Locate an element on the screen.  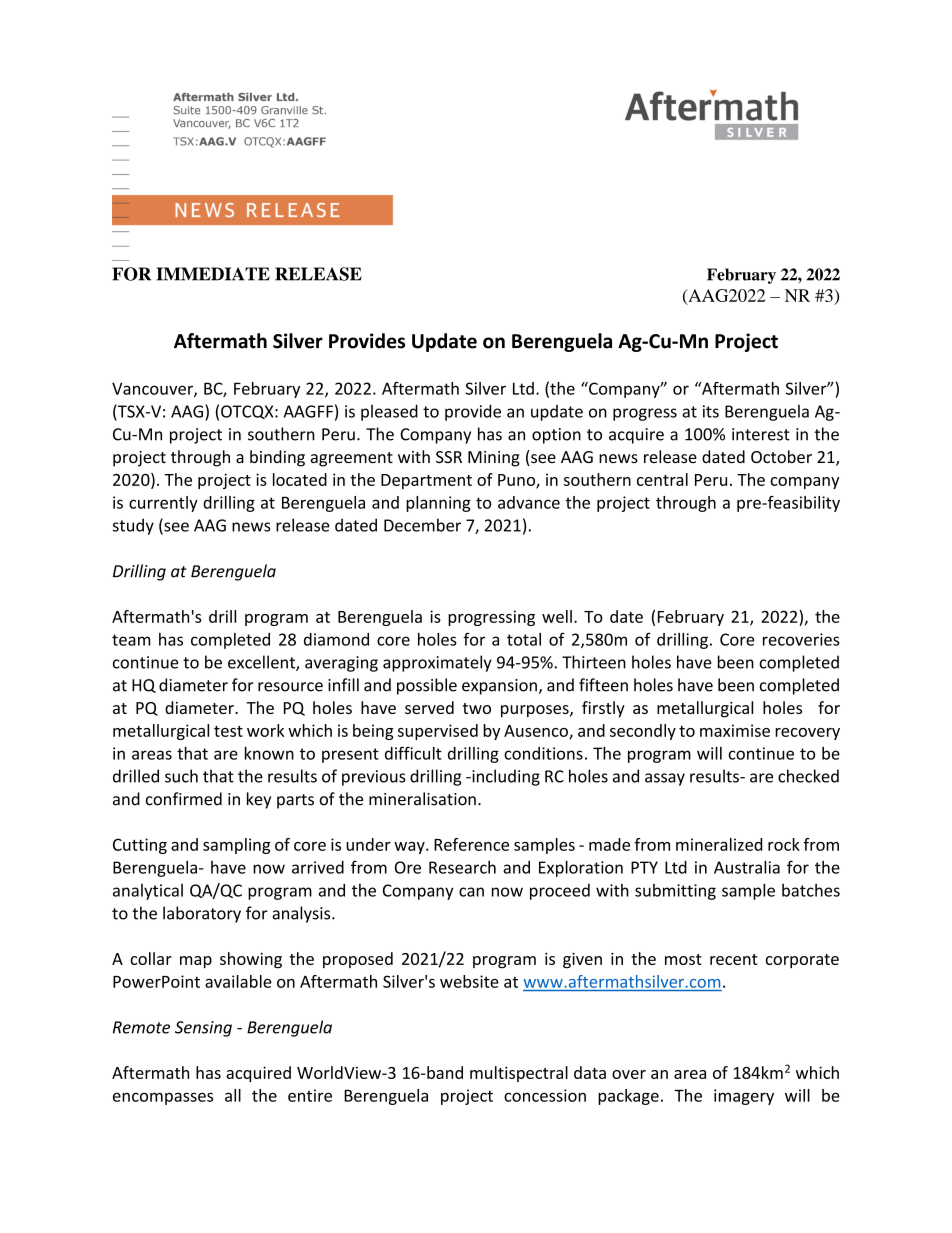
pleased is located at coordinates (389, 412).
